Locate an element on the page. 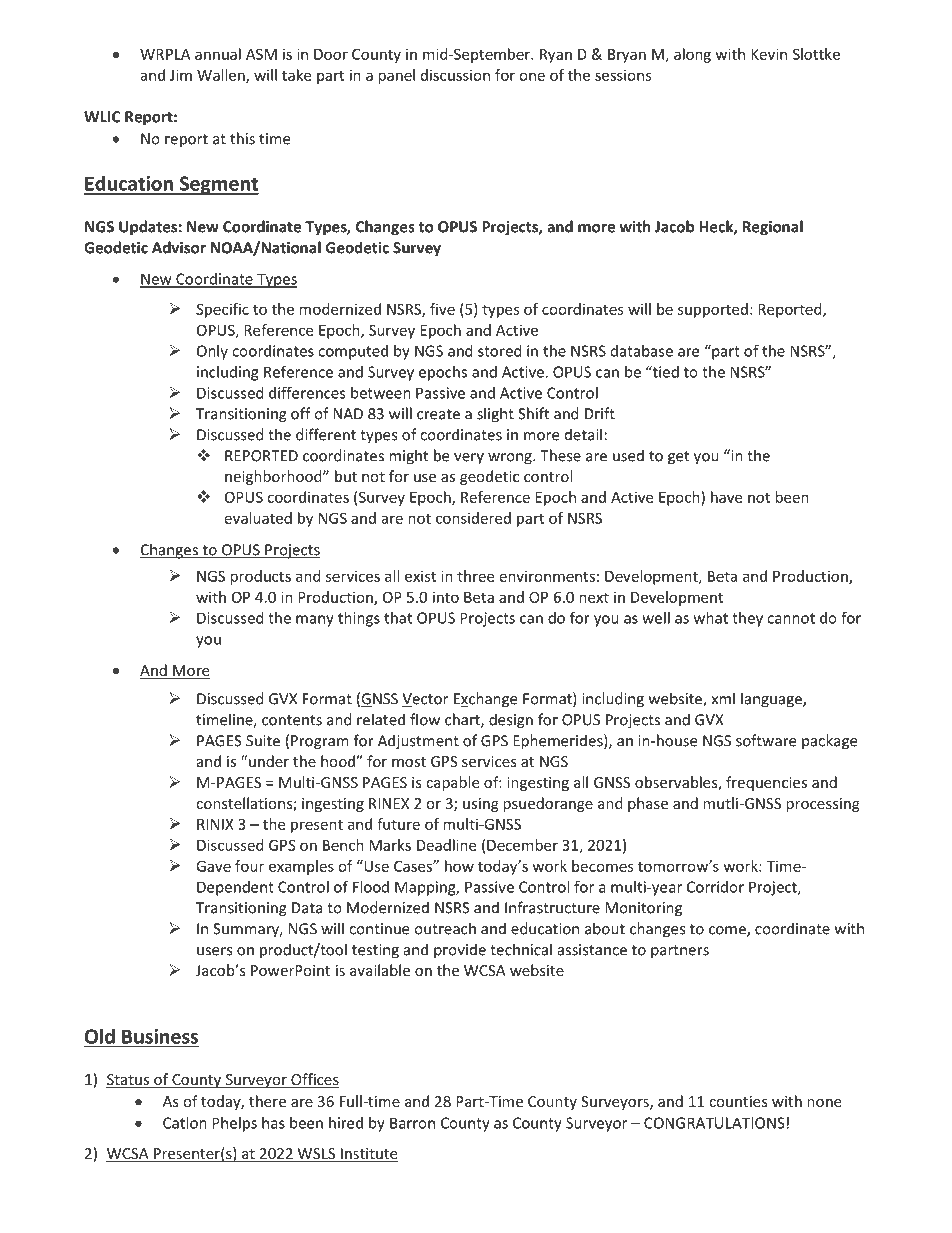 The width and height of the page is (952, 1233). under is located at coordinates (269, 761).
